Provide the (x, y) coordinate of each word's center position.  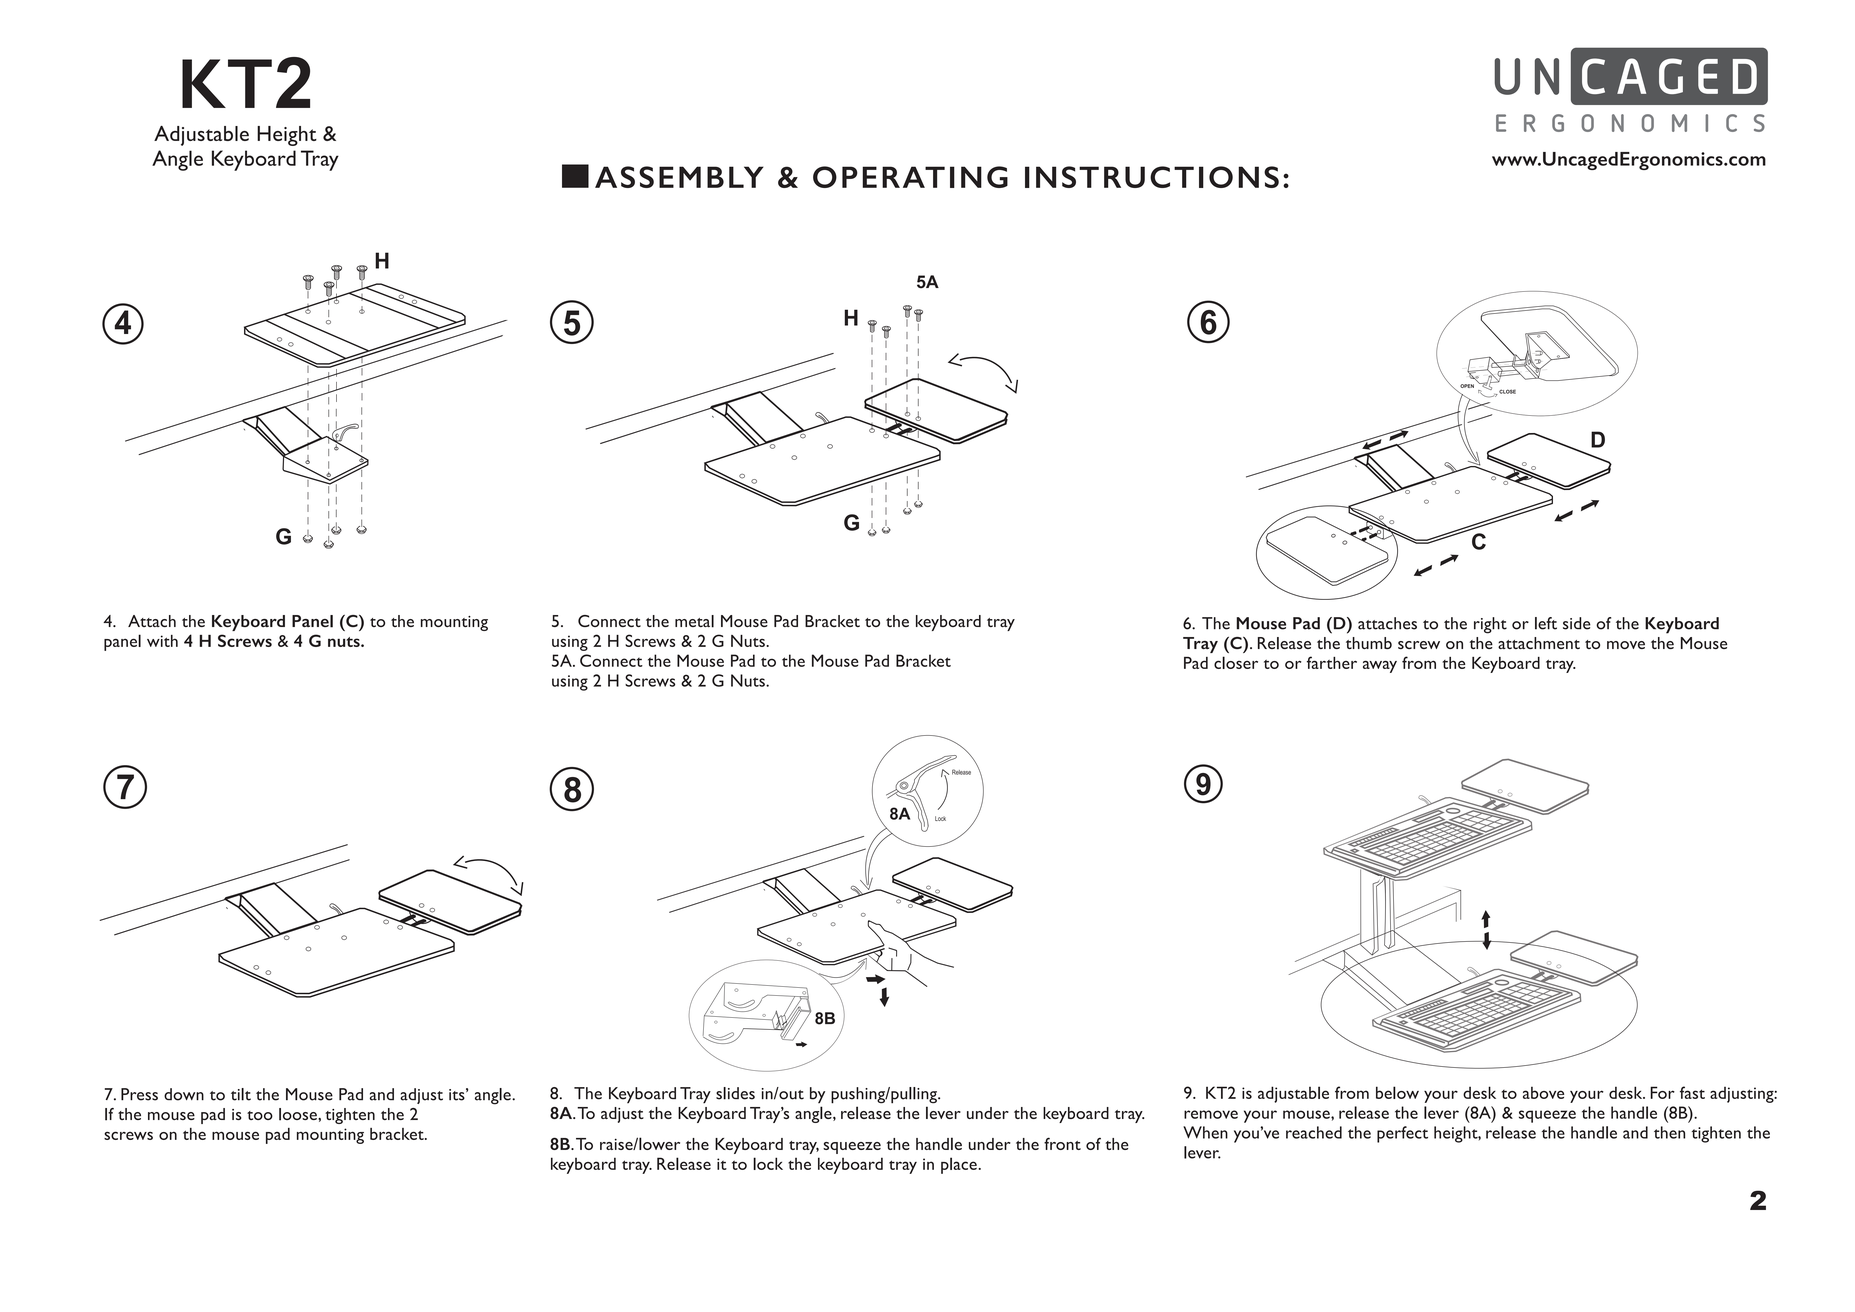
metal (694, 621)
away (1380, 666)
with (162, 641)
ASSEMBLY (679, 177)
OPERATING (910, 177)
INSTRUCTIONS (1152, 177)
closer (1236, 662)
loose (299, 1114)
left (1546, 623)
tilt (241, 1094)
